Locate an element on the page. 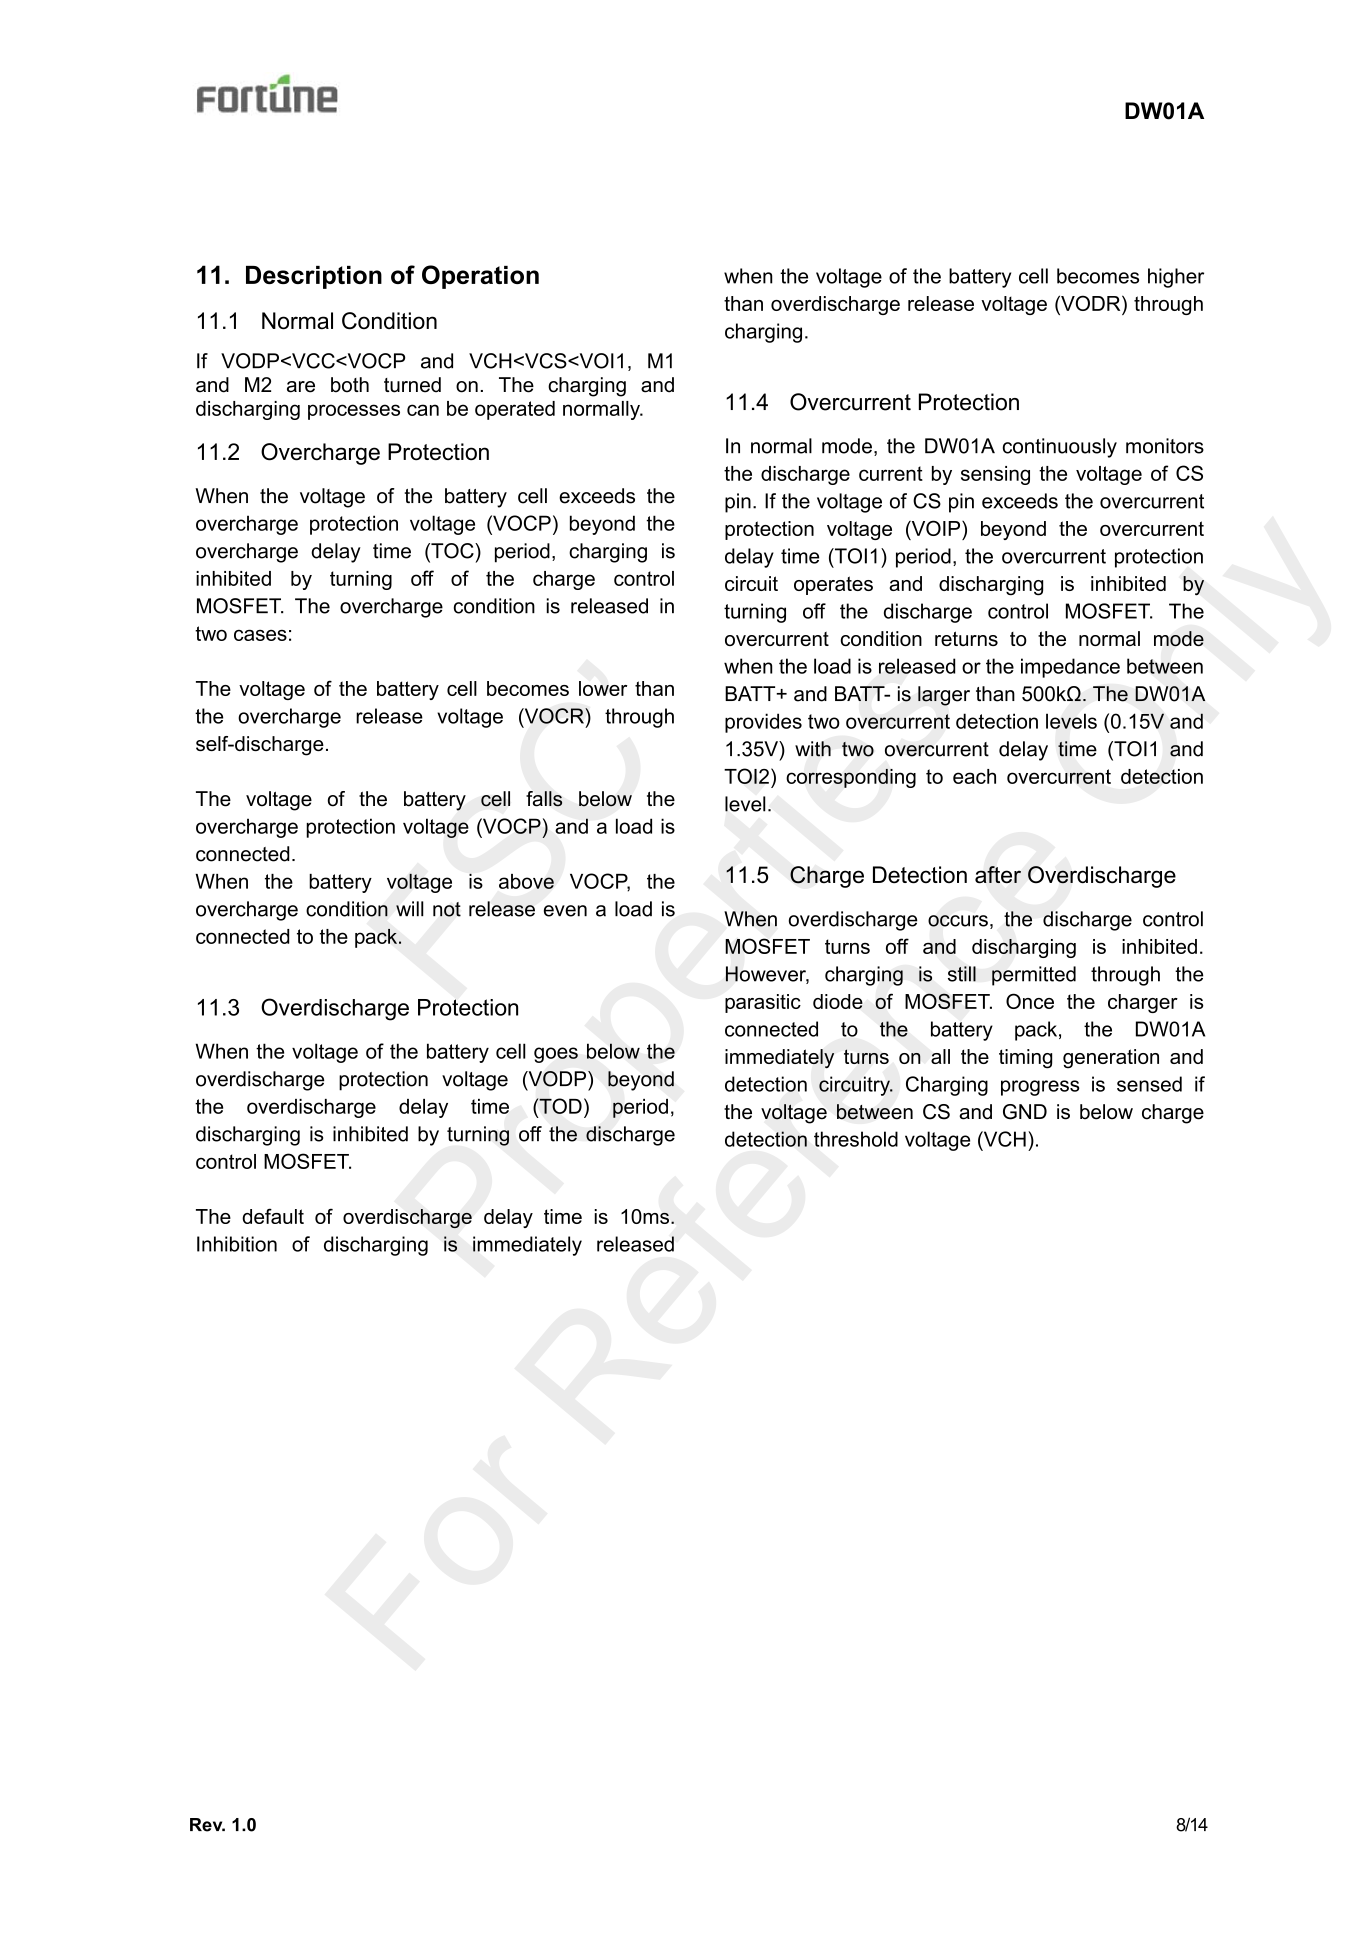 The image size is (1367, 1933). provides is located at coordinates (763, 723).
